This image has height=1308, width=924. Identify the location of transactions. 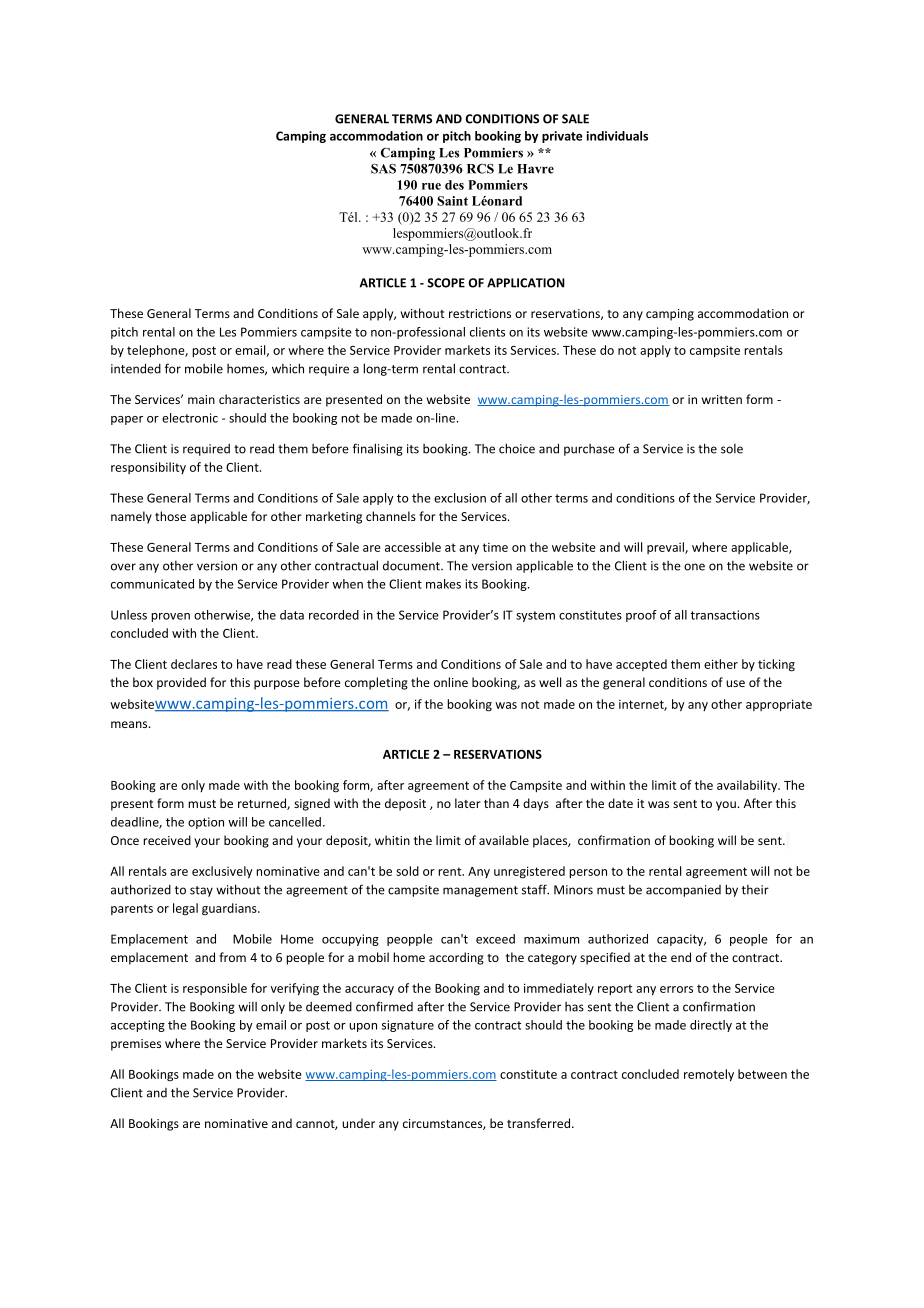
(725, 615).
